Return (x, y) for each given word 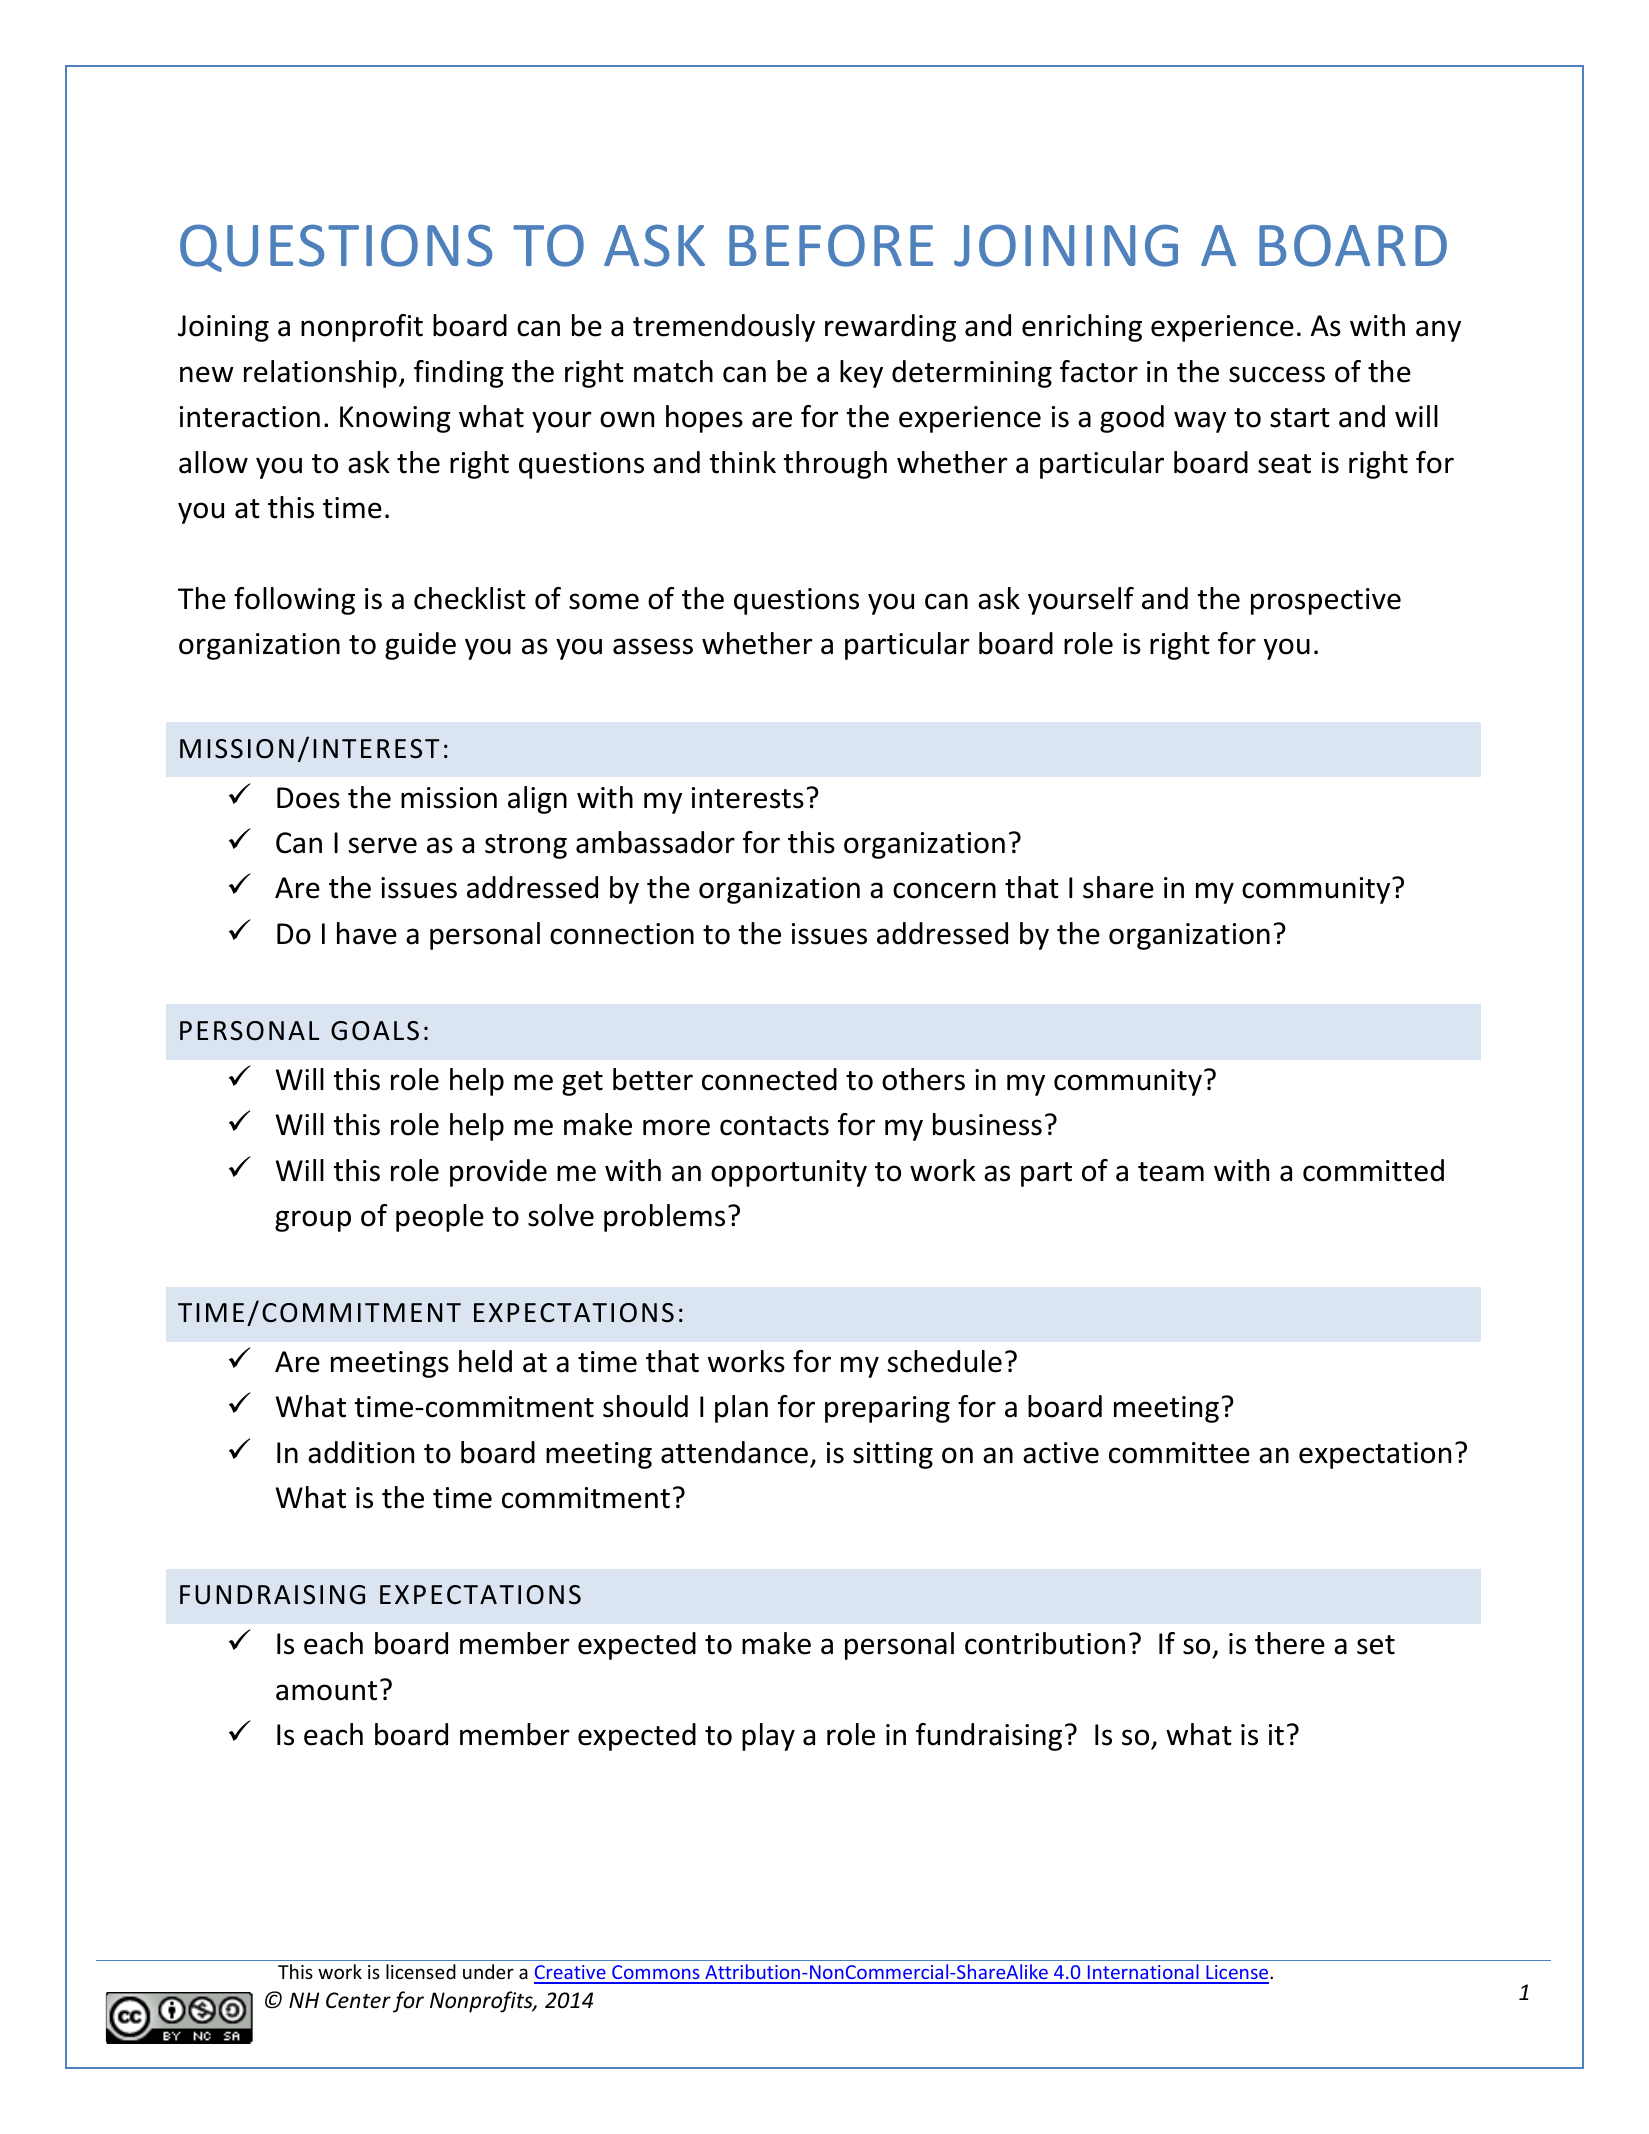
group (313, 1221)
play (768, 1737)
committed (1373, 1170)
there (1290, 1643)
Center (358, 2000)
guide (420, 646)
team (1171, 1172)
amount (326, 1691)
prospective (1326, 601)
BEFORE (831, 245)
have (367, 933)
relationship (320, 374)
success (1277, 374)
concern (944, 890)
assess (653, 646)
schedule (945, 1361)
